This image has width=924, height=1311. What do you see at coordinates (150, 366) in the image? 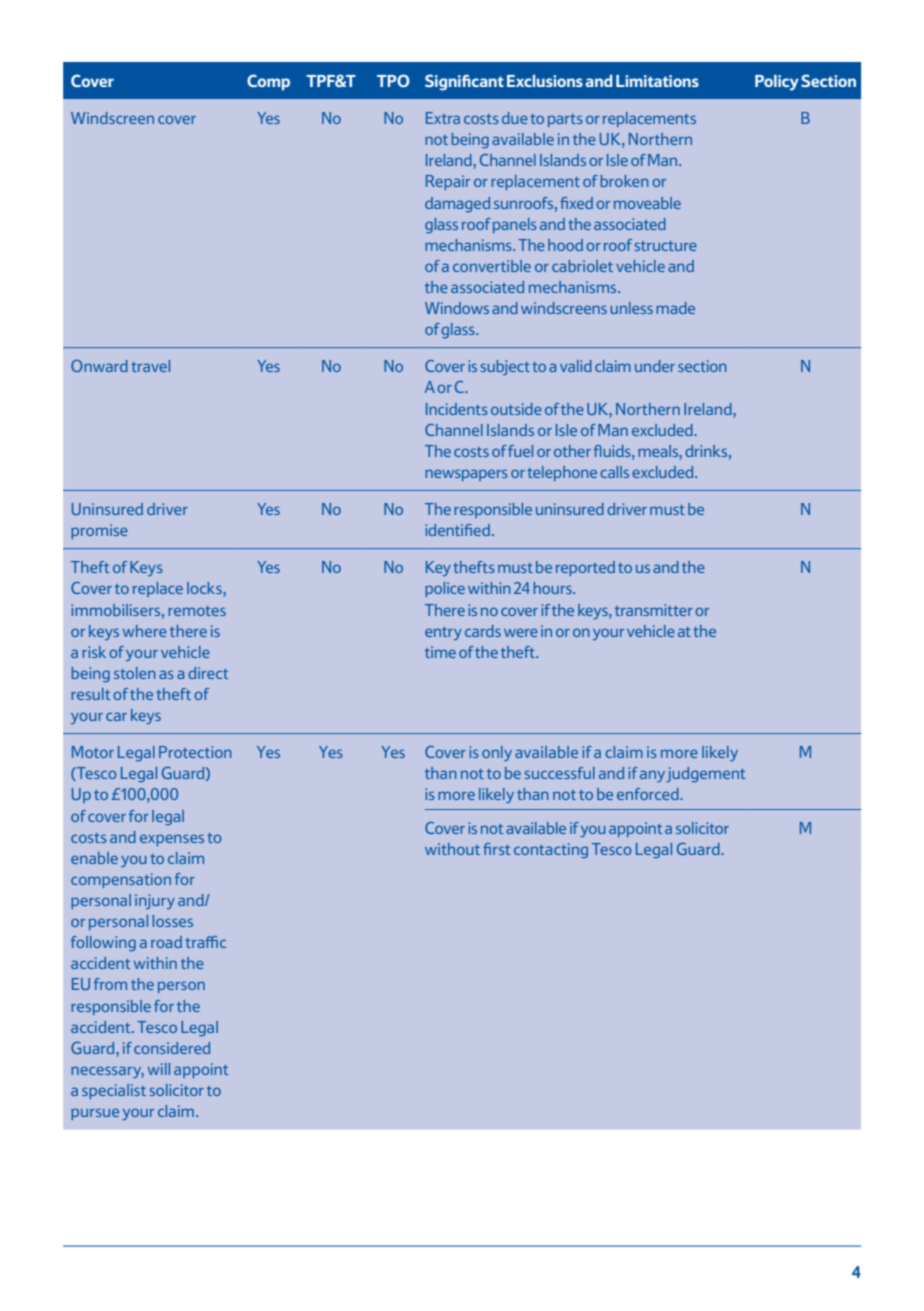
I see `travel` at bounding box center [150, 366].
